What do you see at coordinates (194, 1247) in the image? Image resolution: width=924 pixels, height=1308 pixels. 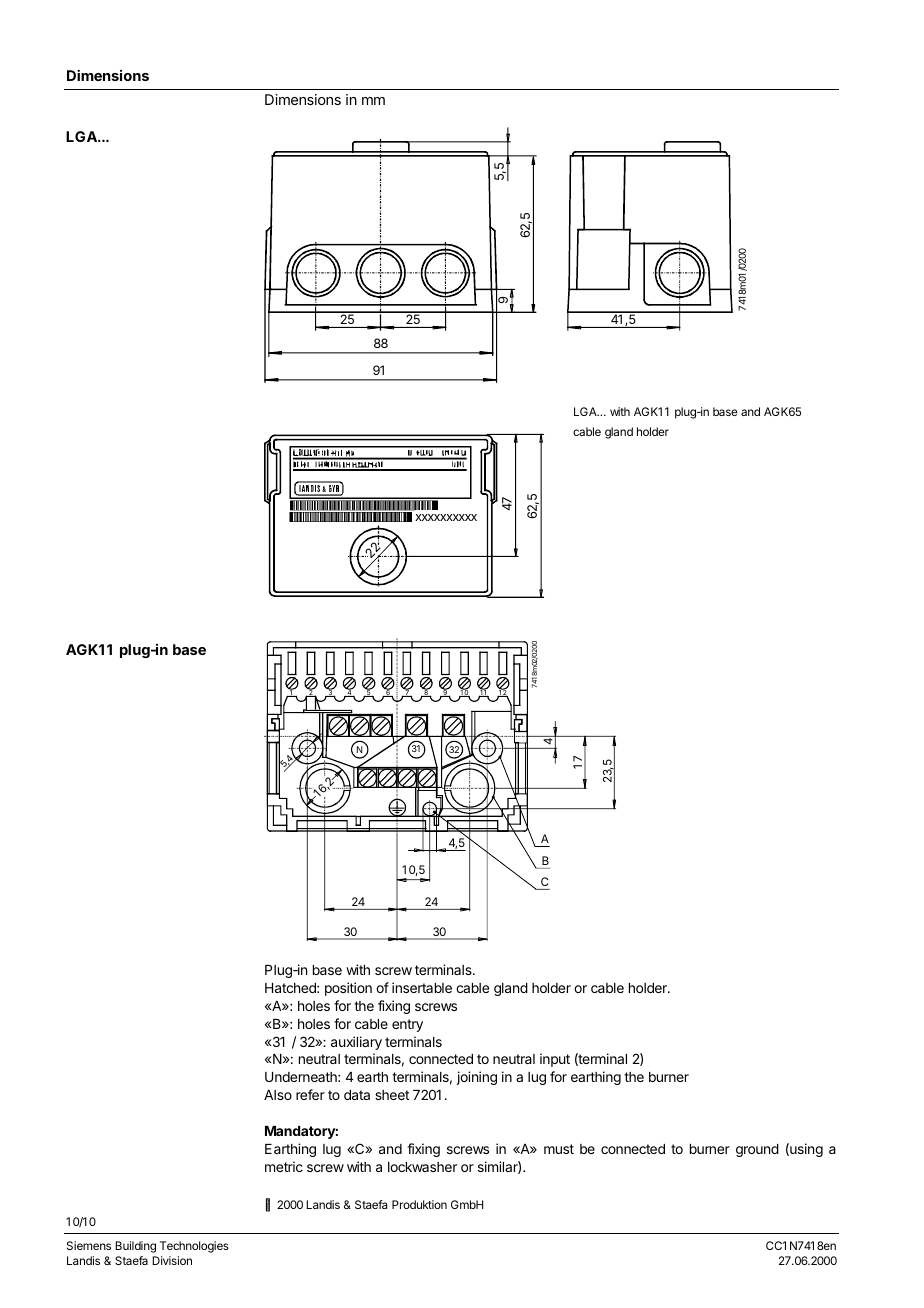 I see `Technologies` at bounding box center [194, 1247].
